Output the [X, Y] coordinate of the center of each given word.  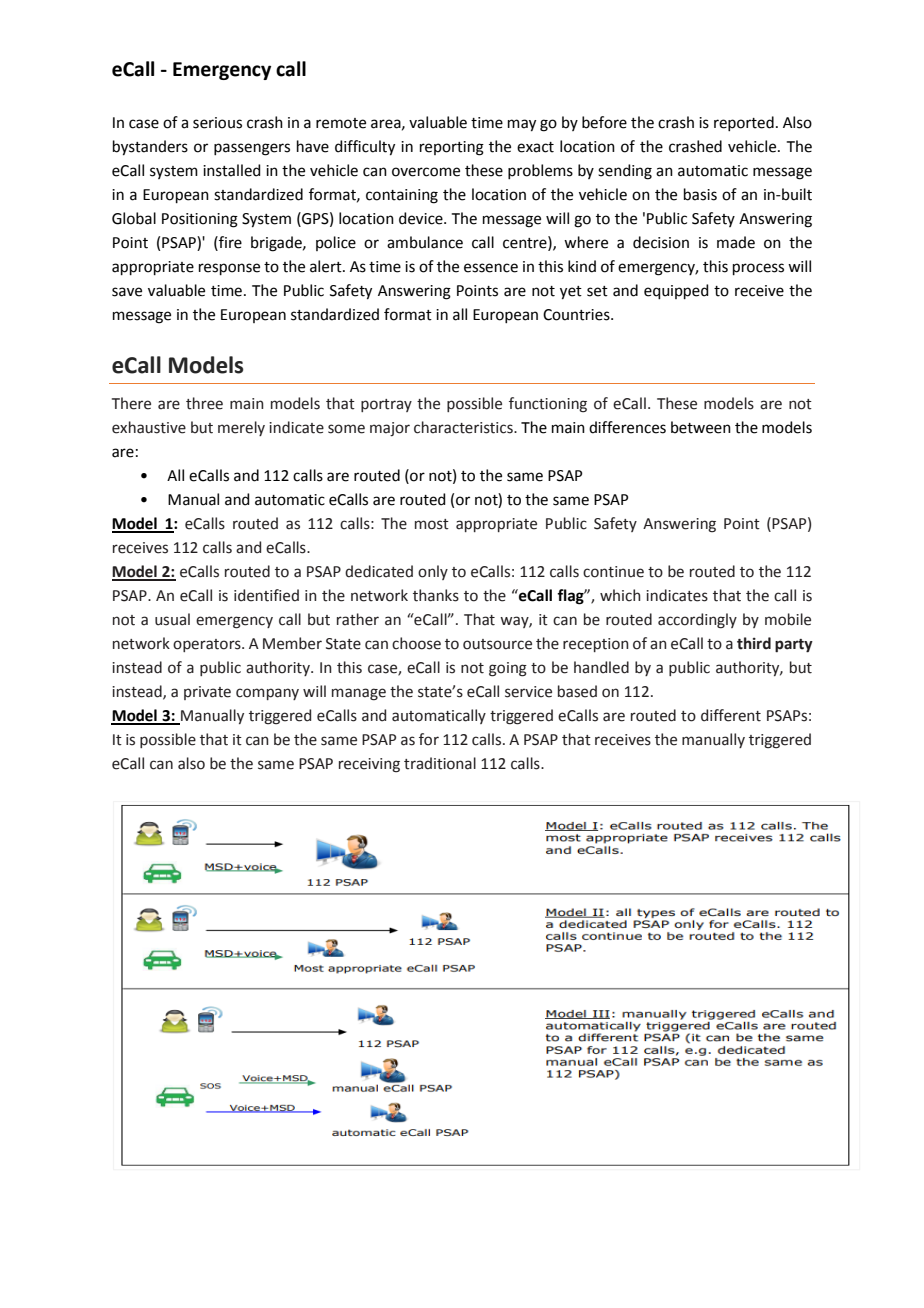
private [207, 693]
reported [744, 123]
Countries [577, 315]
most [432, 524]
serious [217, 123]
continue [613, 572]
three [204, 403]
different [731, 715]
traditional [440, 763]
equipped [676, 291]
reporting [452, 148]
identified [266, 595]
